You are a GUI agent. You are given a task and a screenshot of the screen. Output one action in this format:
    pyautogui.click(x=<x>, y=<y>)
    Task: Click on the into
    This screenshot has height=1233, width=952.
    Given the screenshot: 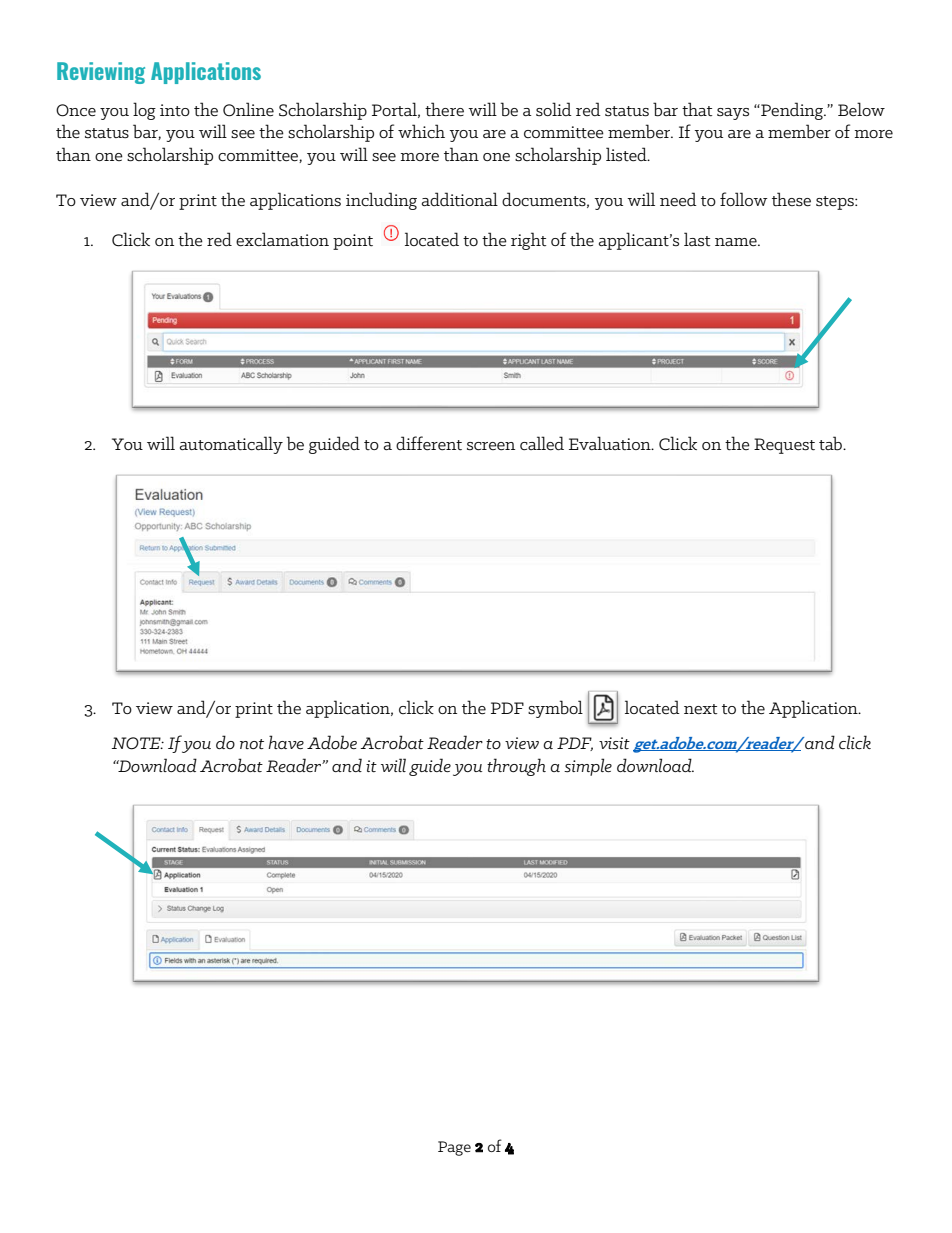 What is the action you would take?
    pyautogui.click(x=175, y=110)
